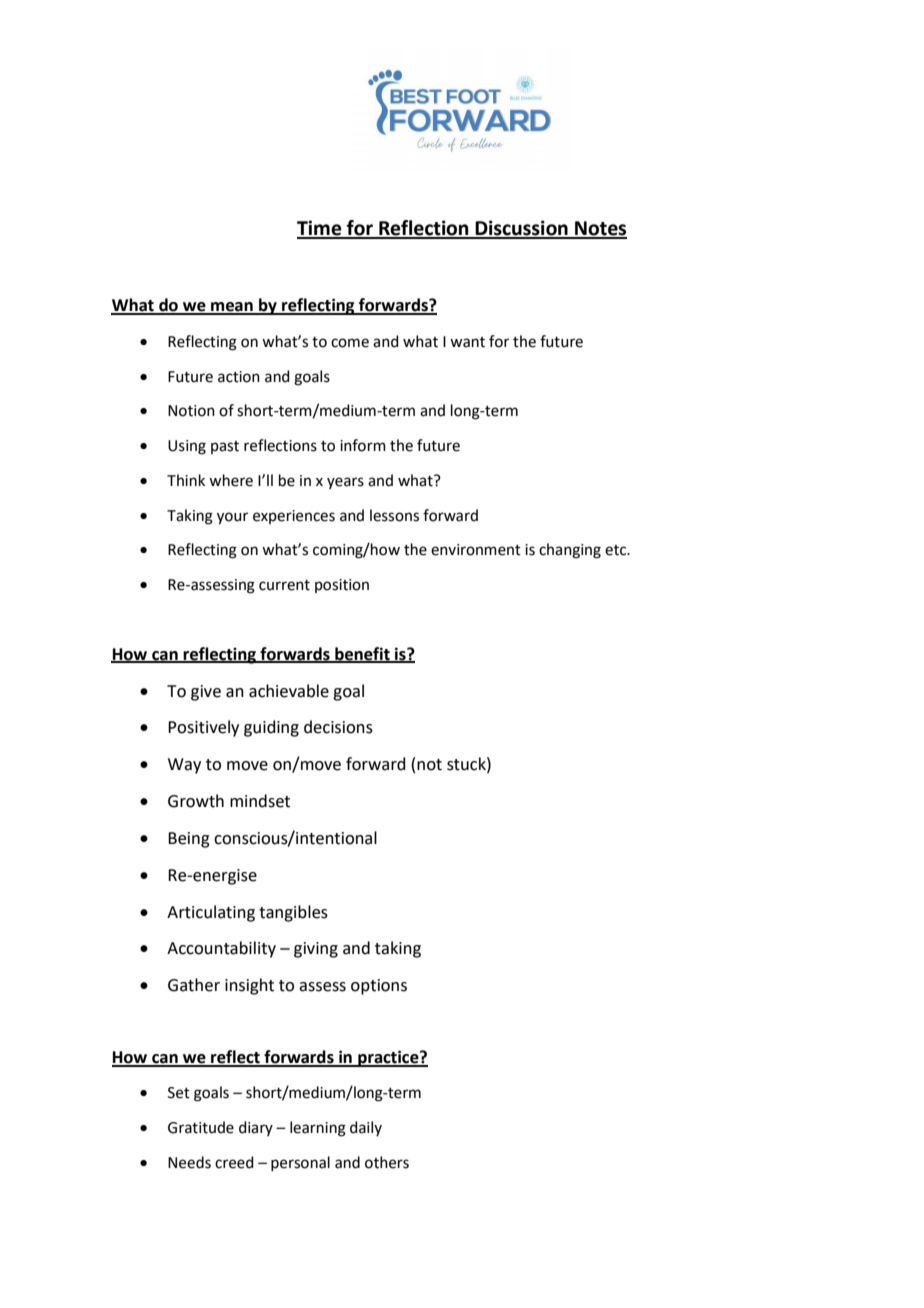  What do you see at coordinates (570, 551) in the document?
I see `changing` at bounding box center [570, 551].
